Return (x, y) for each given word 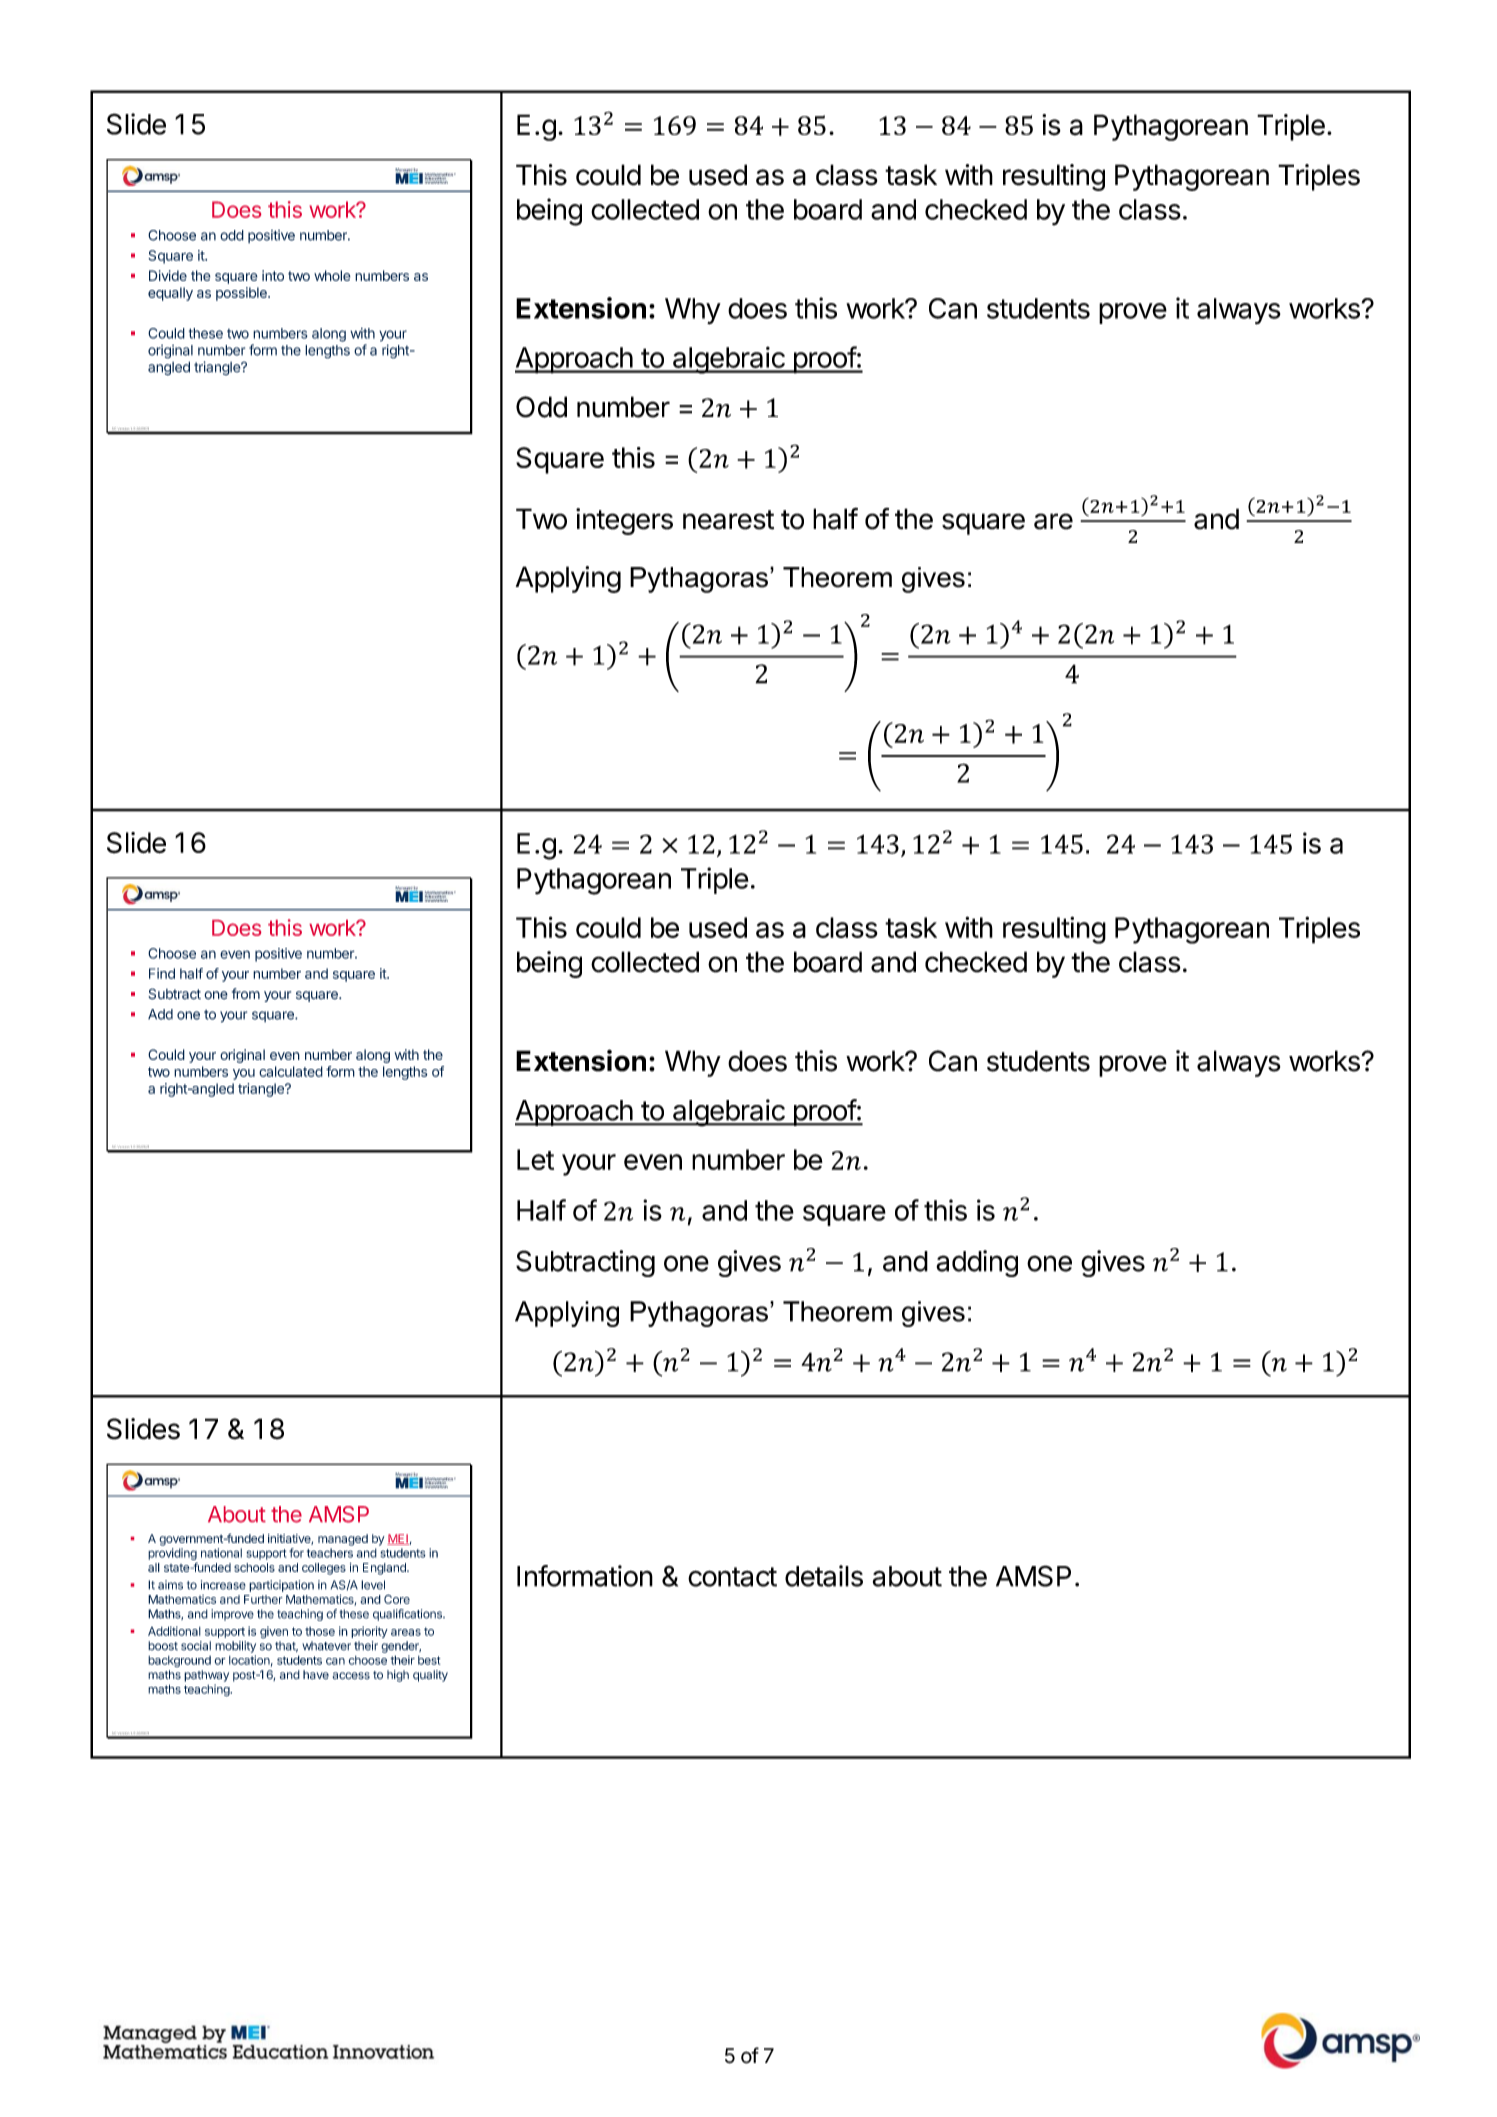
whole (332, 275)
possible (242, 294)
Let (535, 1159)
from (246, 994)
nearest (728, 520)
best (429, 1660)
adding (977, 1263)
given (274, 1632)
